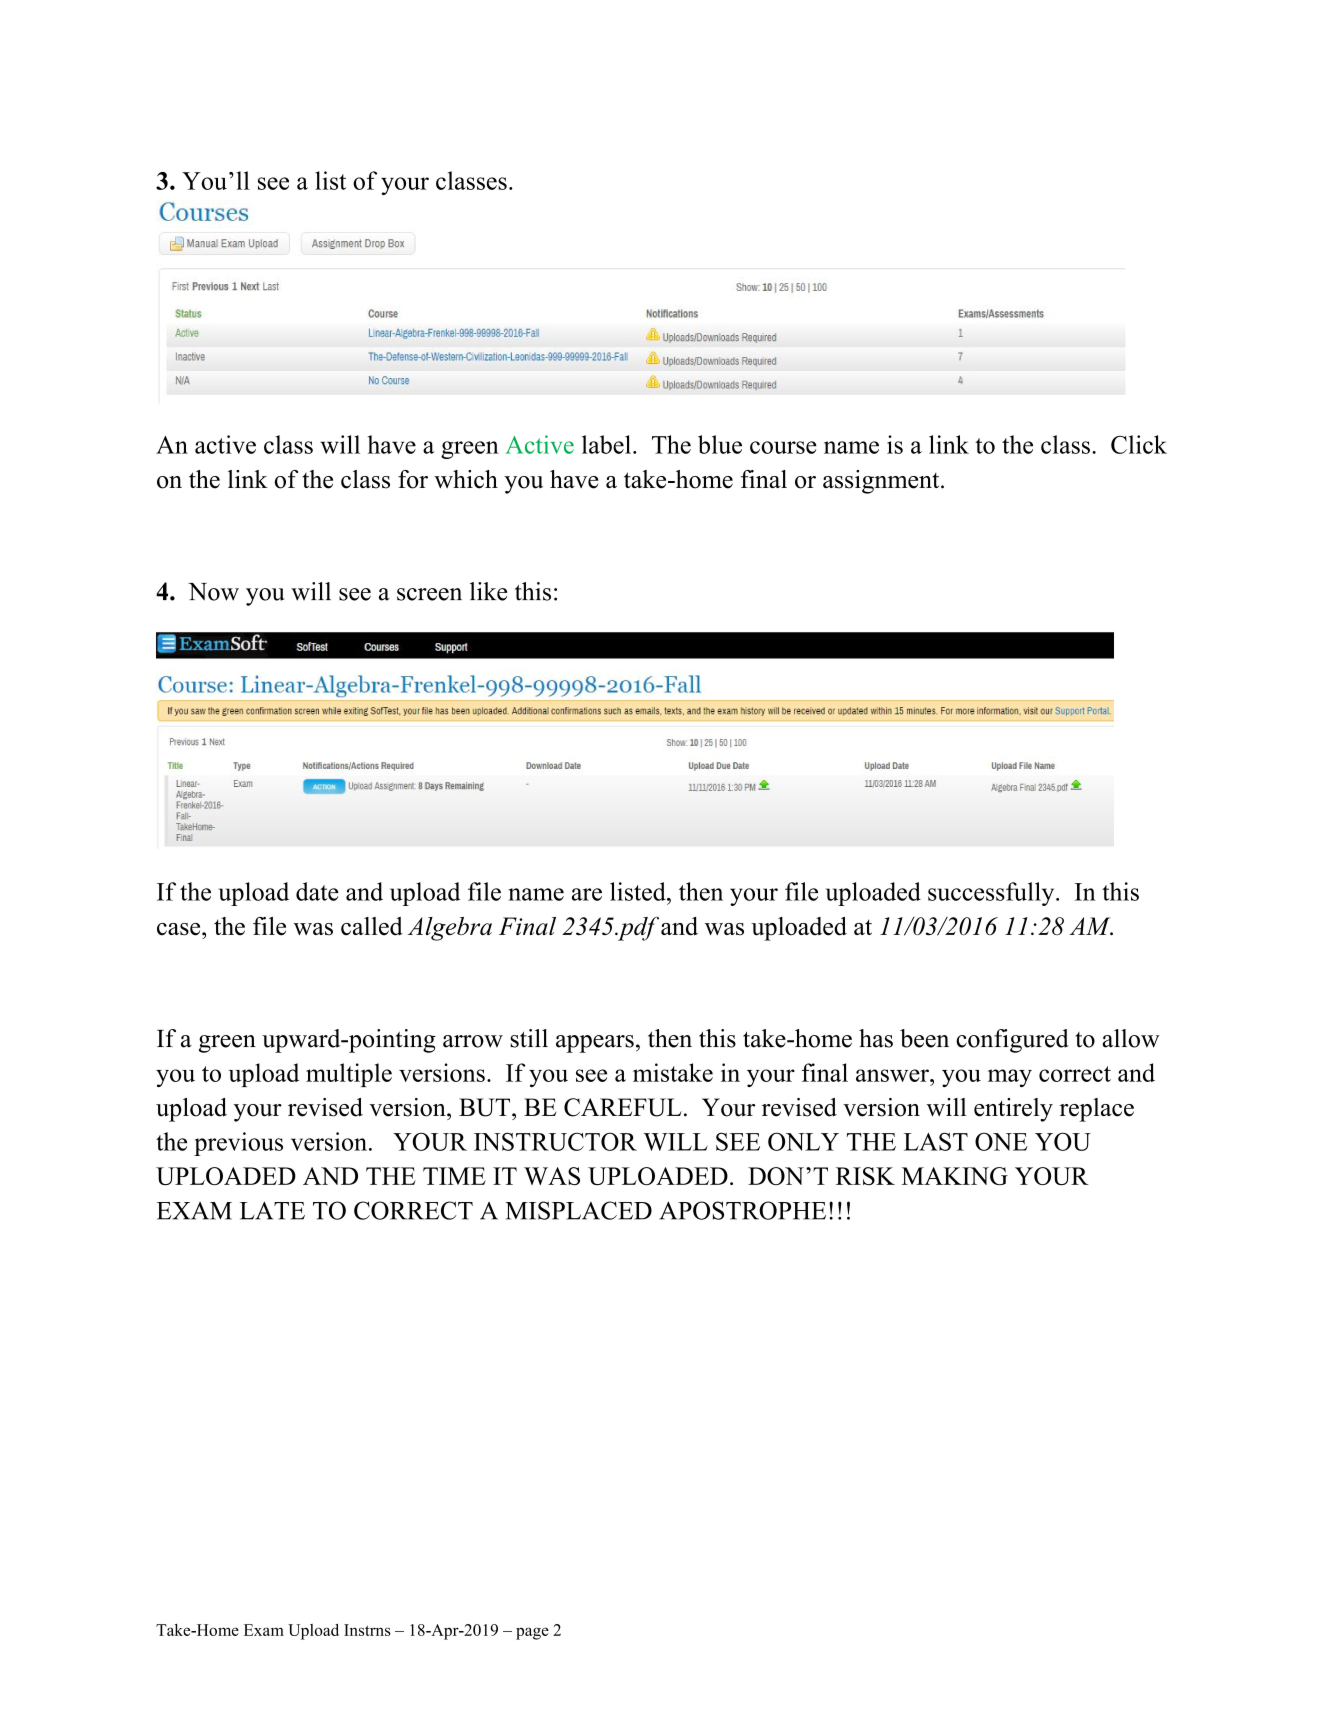 The image size is (1327, 1718). Describe the element at coordinates (349, 1075) in the screenshot. I see `multiple` at that location.
